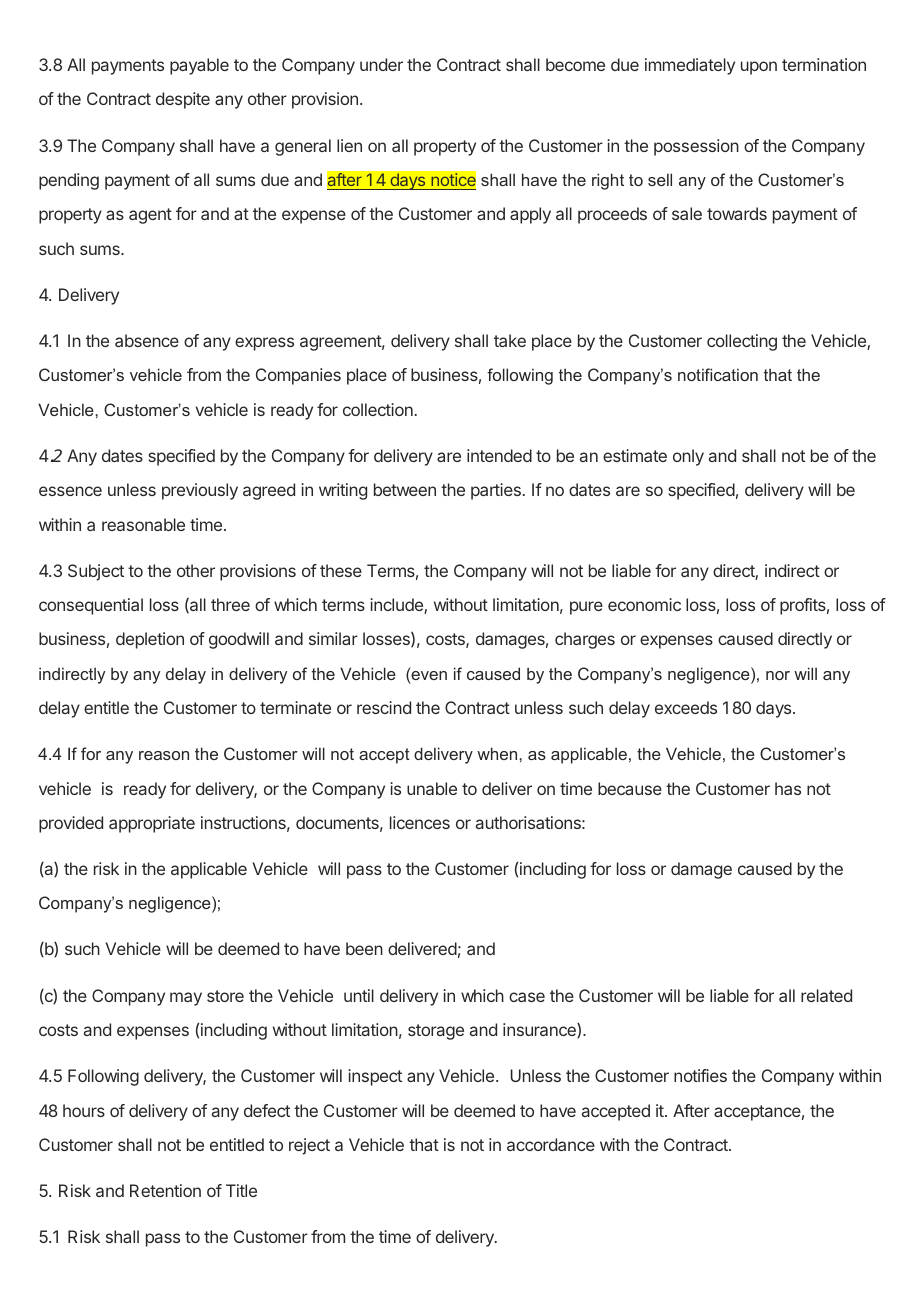 The width and height of the document is (924, 1308). What do you see at coordinates (778, 675) in the document?
I see `nor` at bounding box center [778, 675].
